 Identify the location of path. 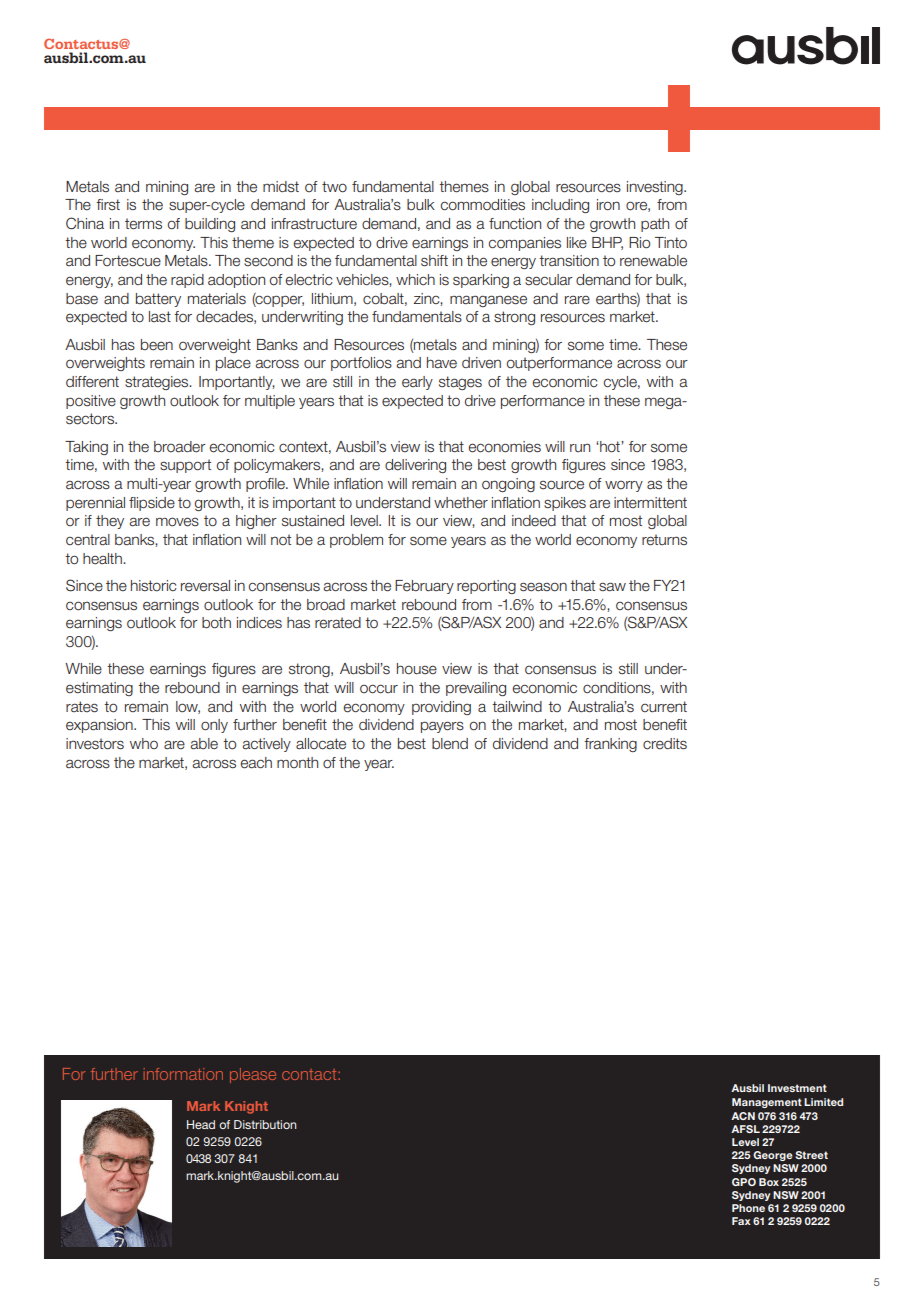
(655, 225).
